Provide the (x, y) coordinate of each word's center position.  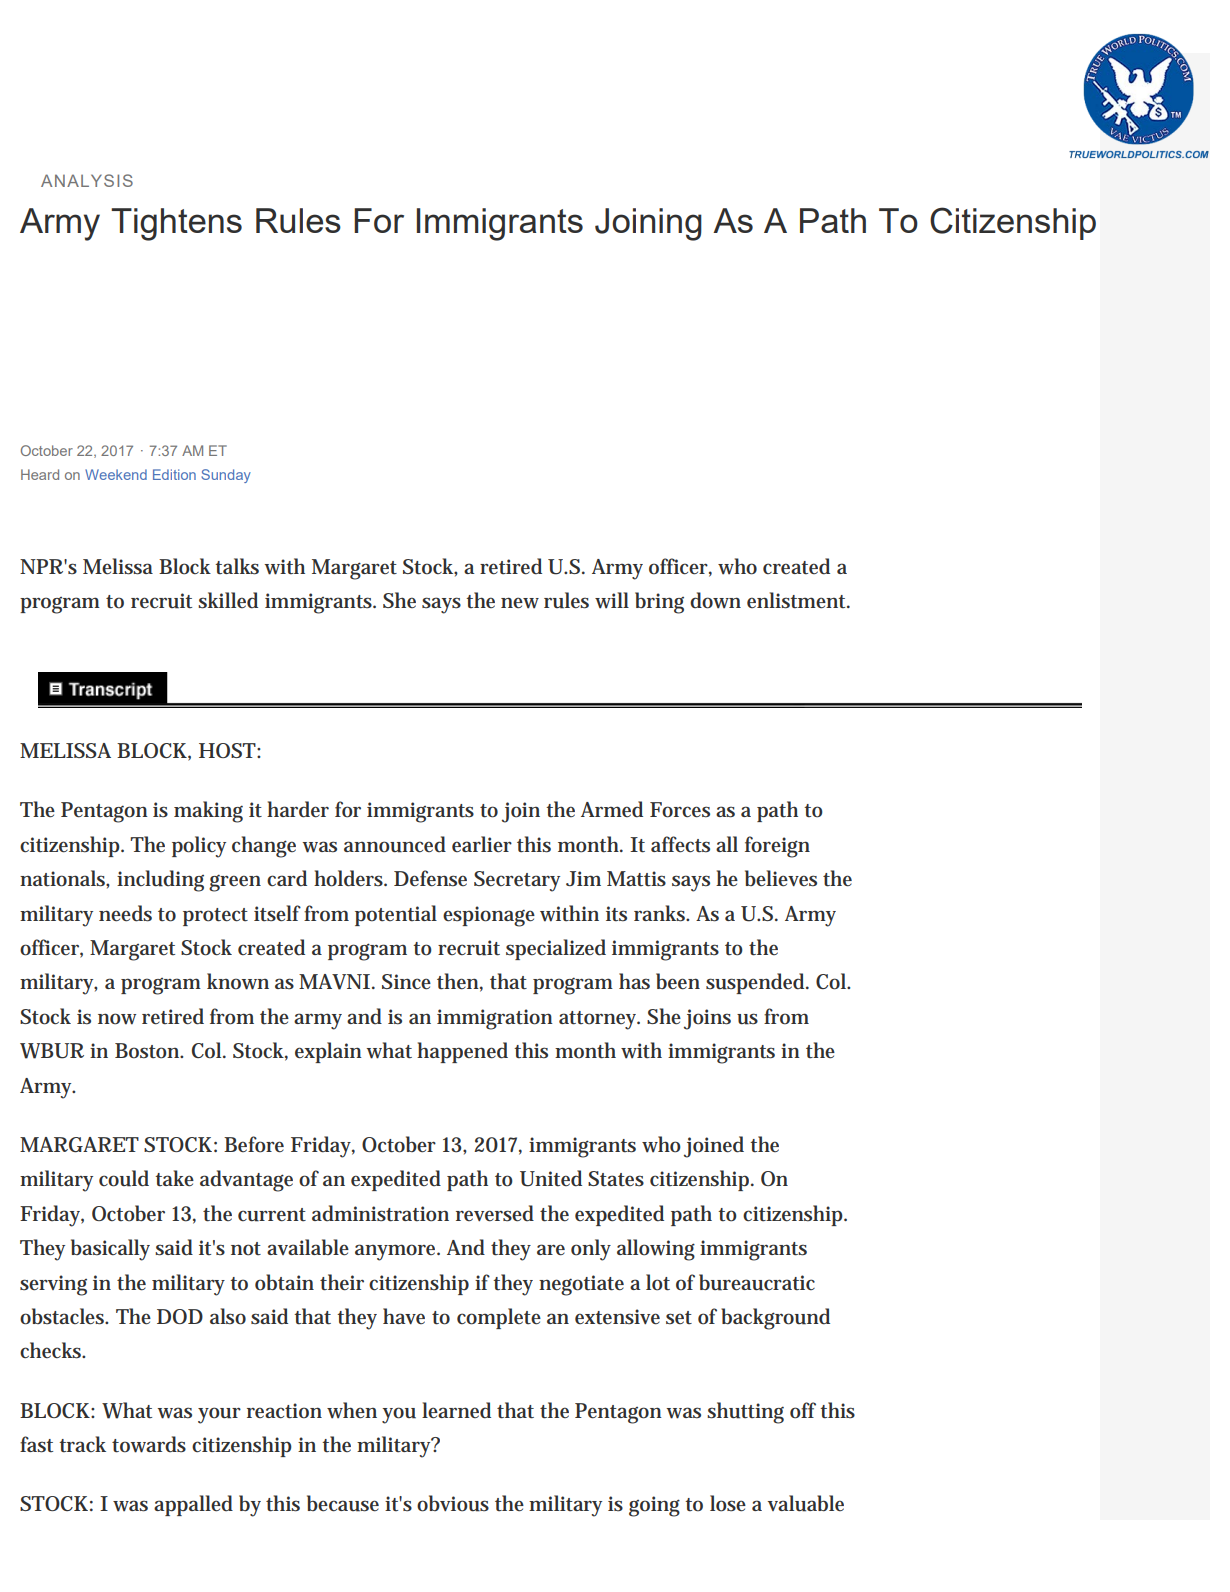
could (124, 1178)
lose (728, 1503)
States (616, 1179)
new (520, 603)
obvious (453, 1503)
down (715, 600)
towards (149, 1444)
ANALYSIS (87, 180)
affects (680, 844)
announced (395, 844)
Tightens (176, 224)
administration (380, 1213)
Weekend (116, 474)
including (160, 881)
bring (659, 603)
